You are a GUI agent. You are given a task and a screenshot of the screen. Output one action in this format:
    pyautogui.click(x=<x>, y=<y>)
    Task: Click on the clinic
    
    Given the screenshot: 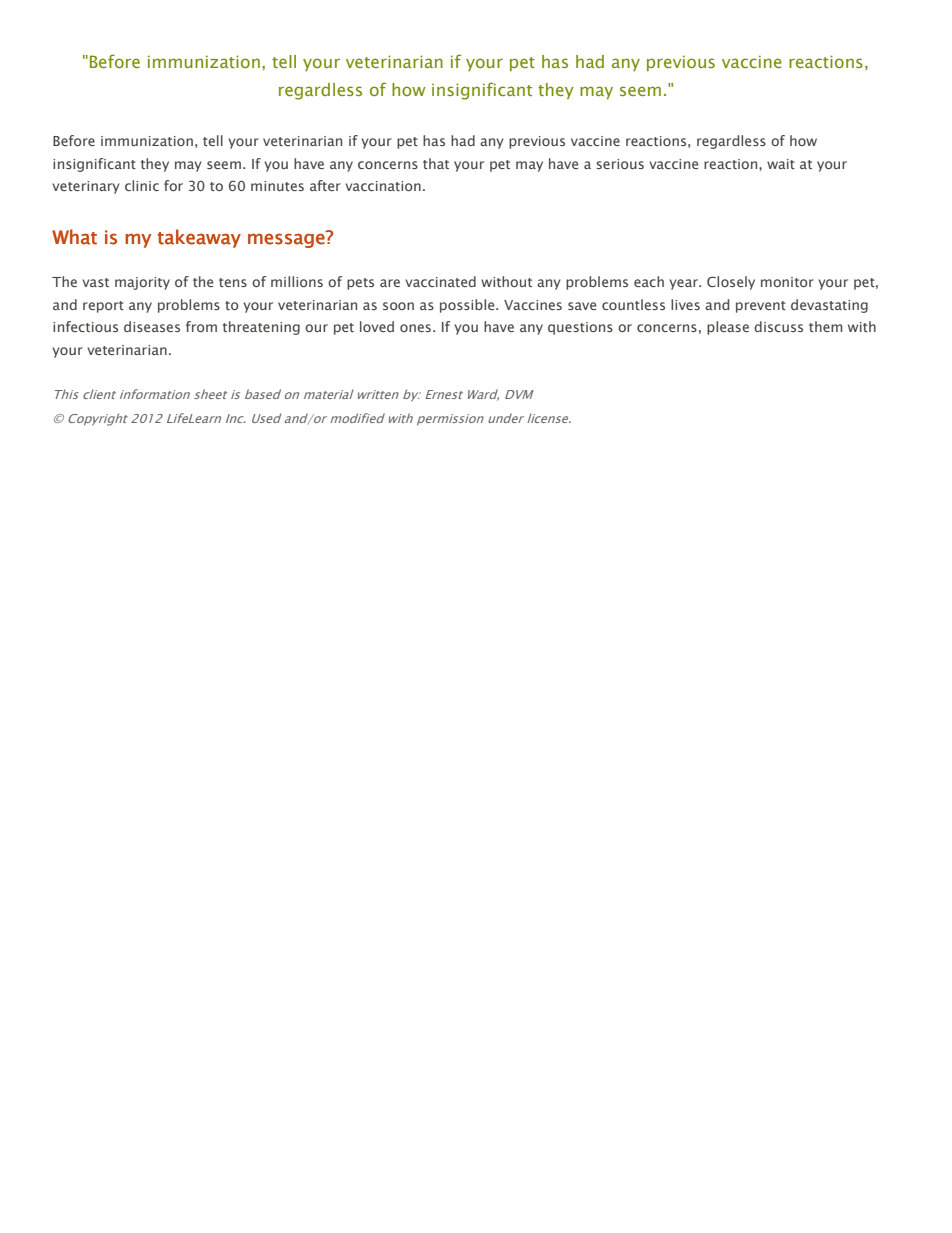 What is the action you would take?
    pyautogui.click(x=142, y=185)
